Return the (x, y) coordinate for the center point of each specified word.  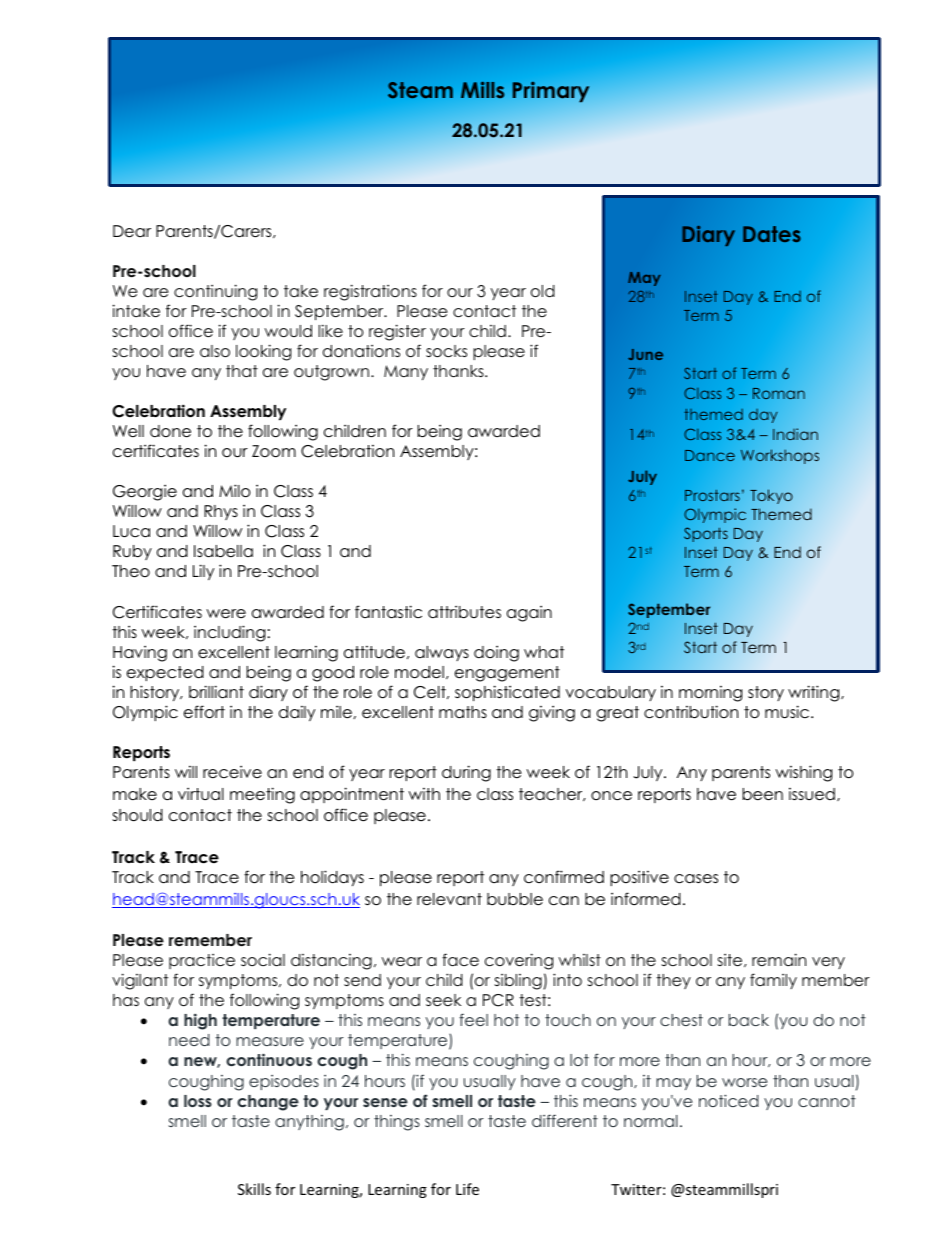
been (763, 794)
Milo (234, 491)
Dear (132, 231)
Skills (254, 1189)
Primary (550, 91)
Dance (710, 455)
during (466, 773)
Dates (772, 234)
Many (406, 372)
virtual (201, 794)
